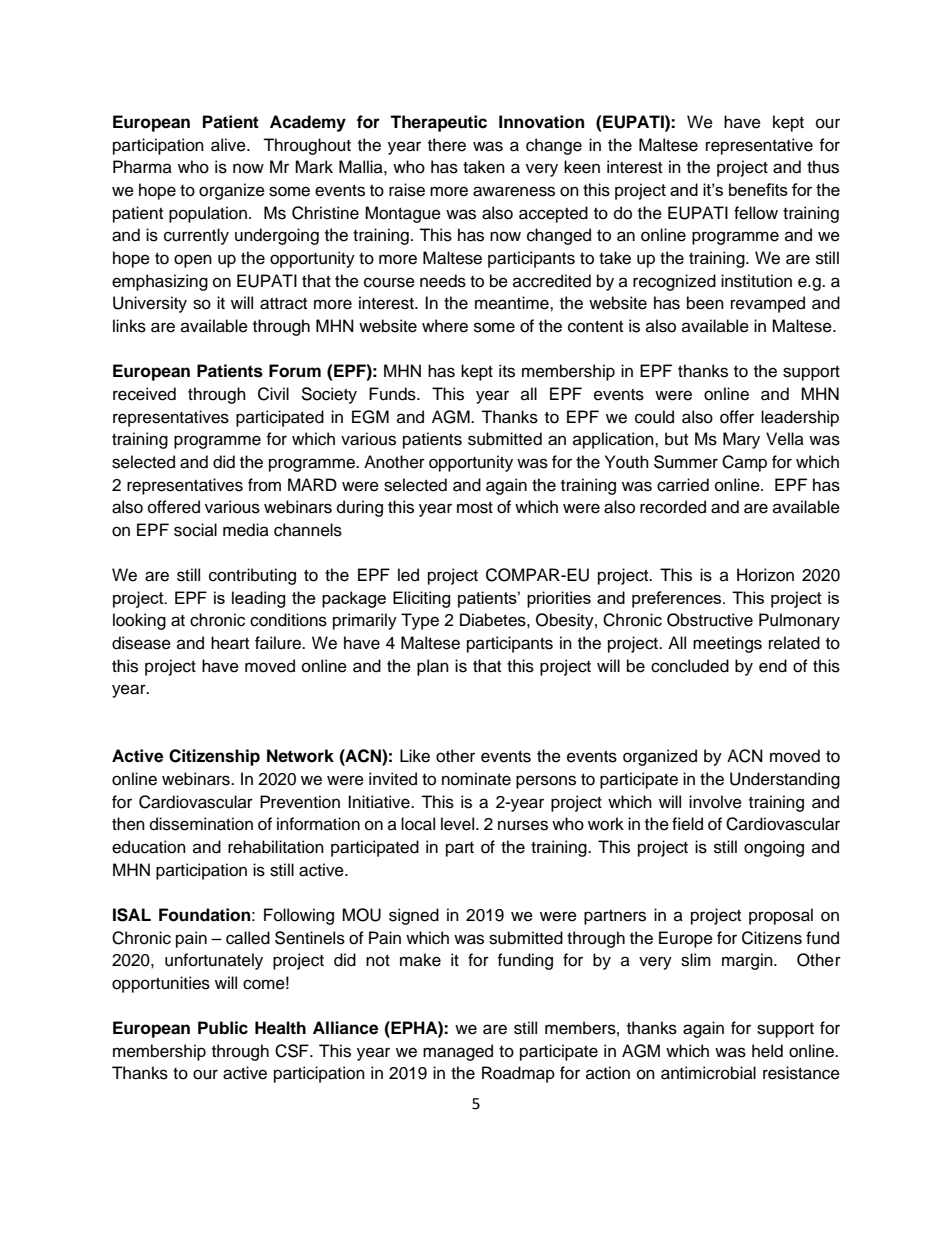 The image size is (952, 1233). What do you see at coordinates (758, 189) in the screenshot?
I see `benefits` at bounding box center [758, 189].
